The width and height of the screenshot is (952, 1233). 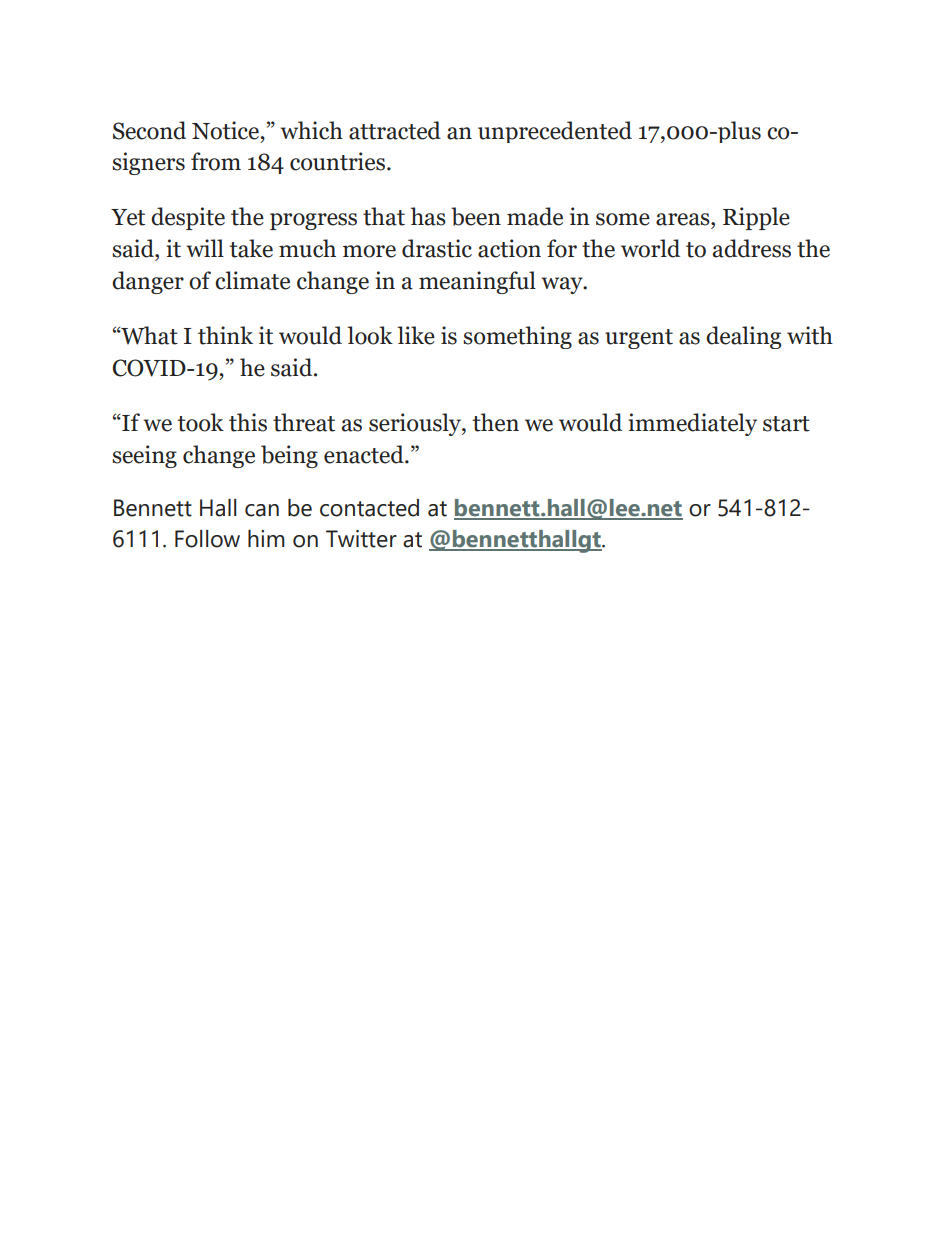 I want to click on immediately, so click(x=692, y=424).
